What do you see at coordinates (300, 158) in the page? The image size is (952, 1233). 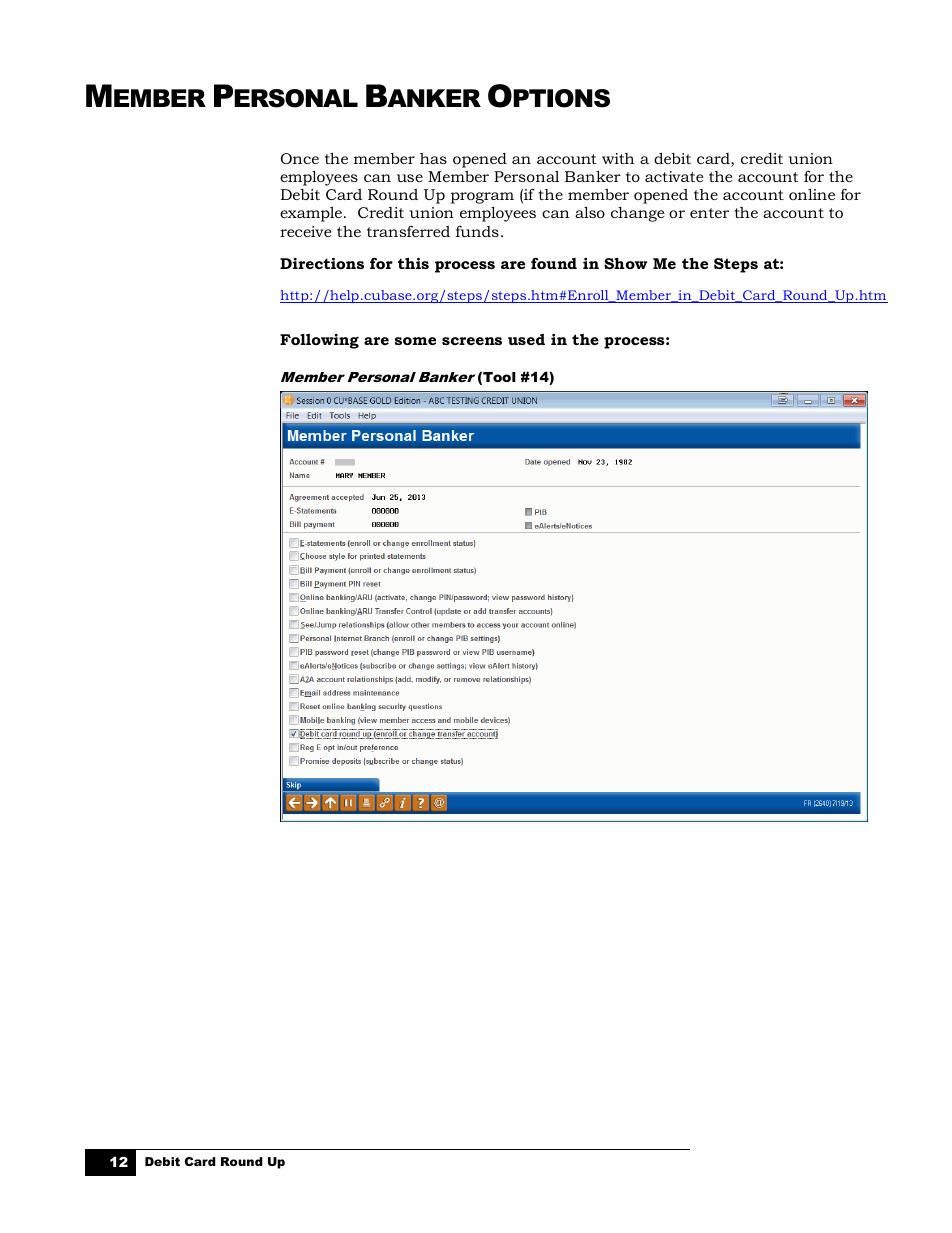 I see `Once` at bounding box center [300, 158].
